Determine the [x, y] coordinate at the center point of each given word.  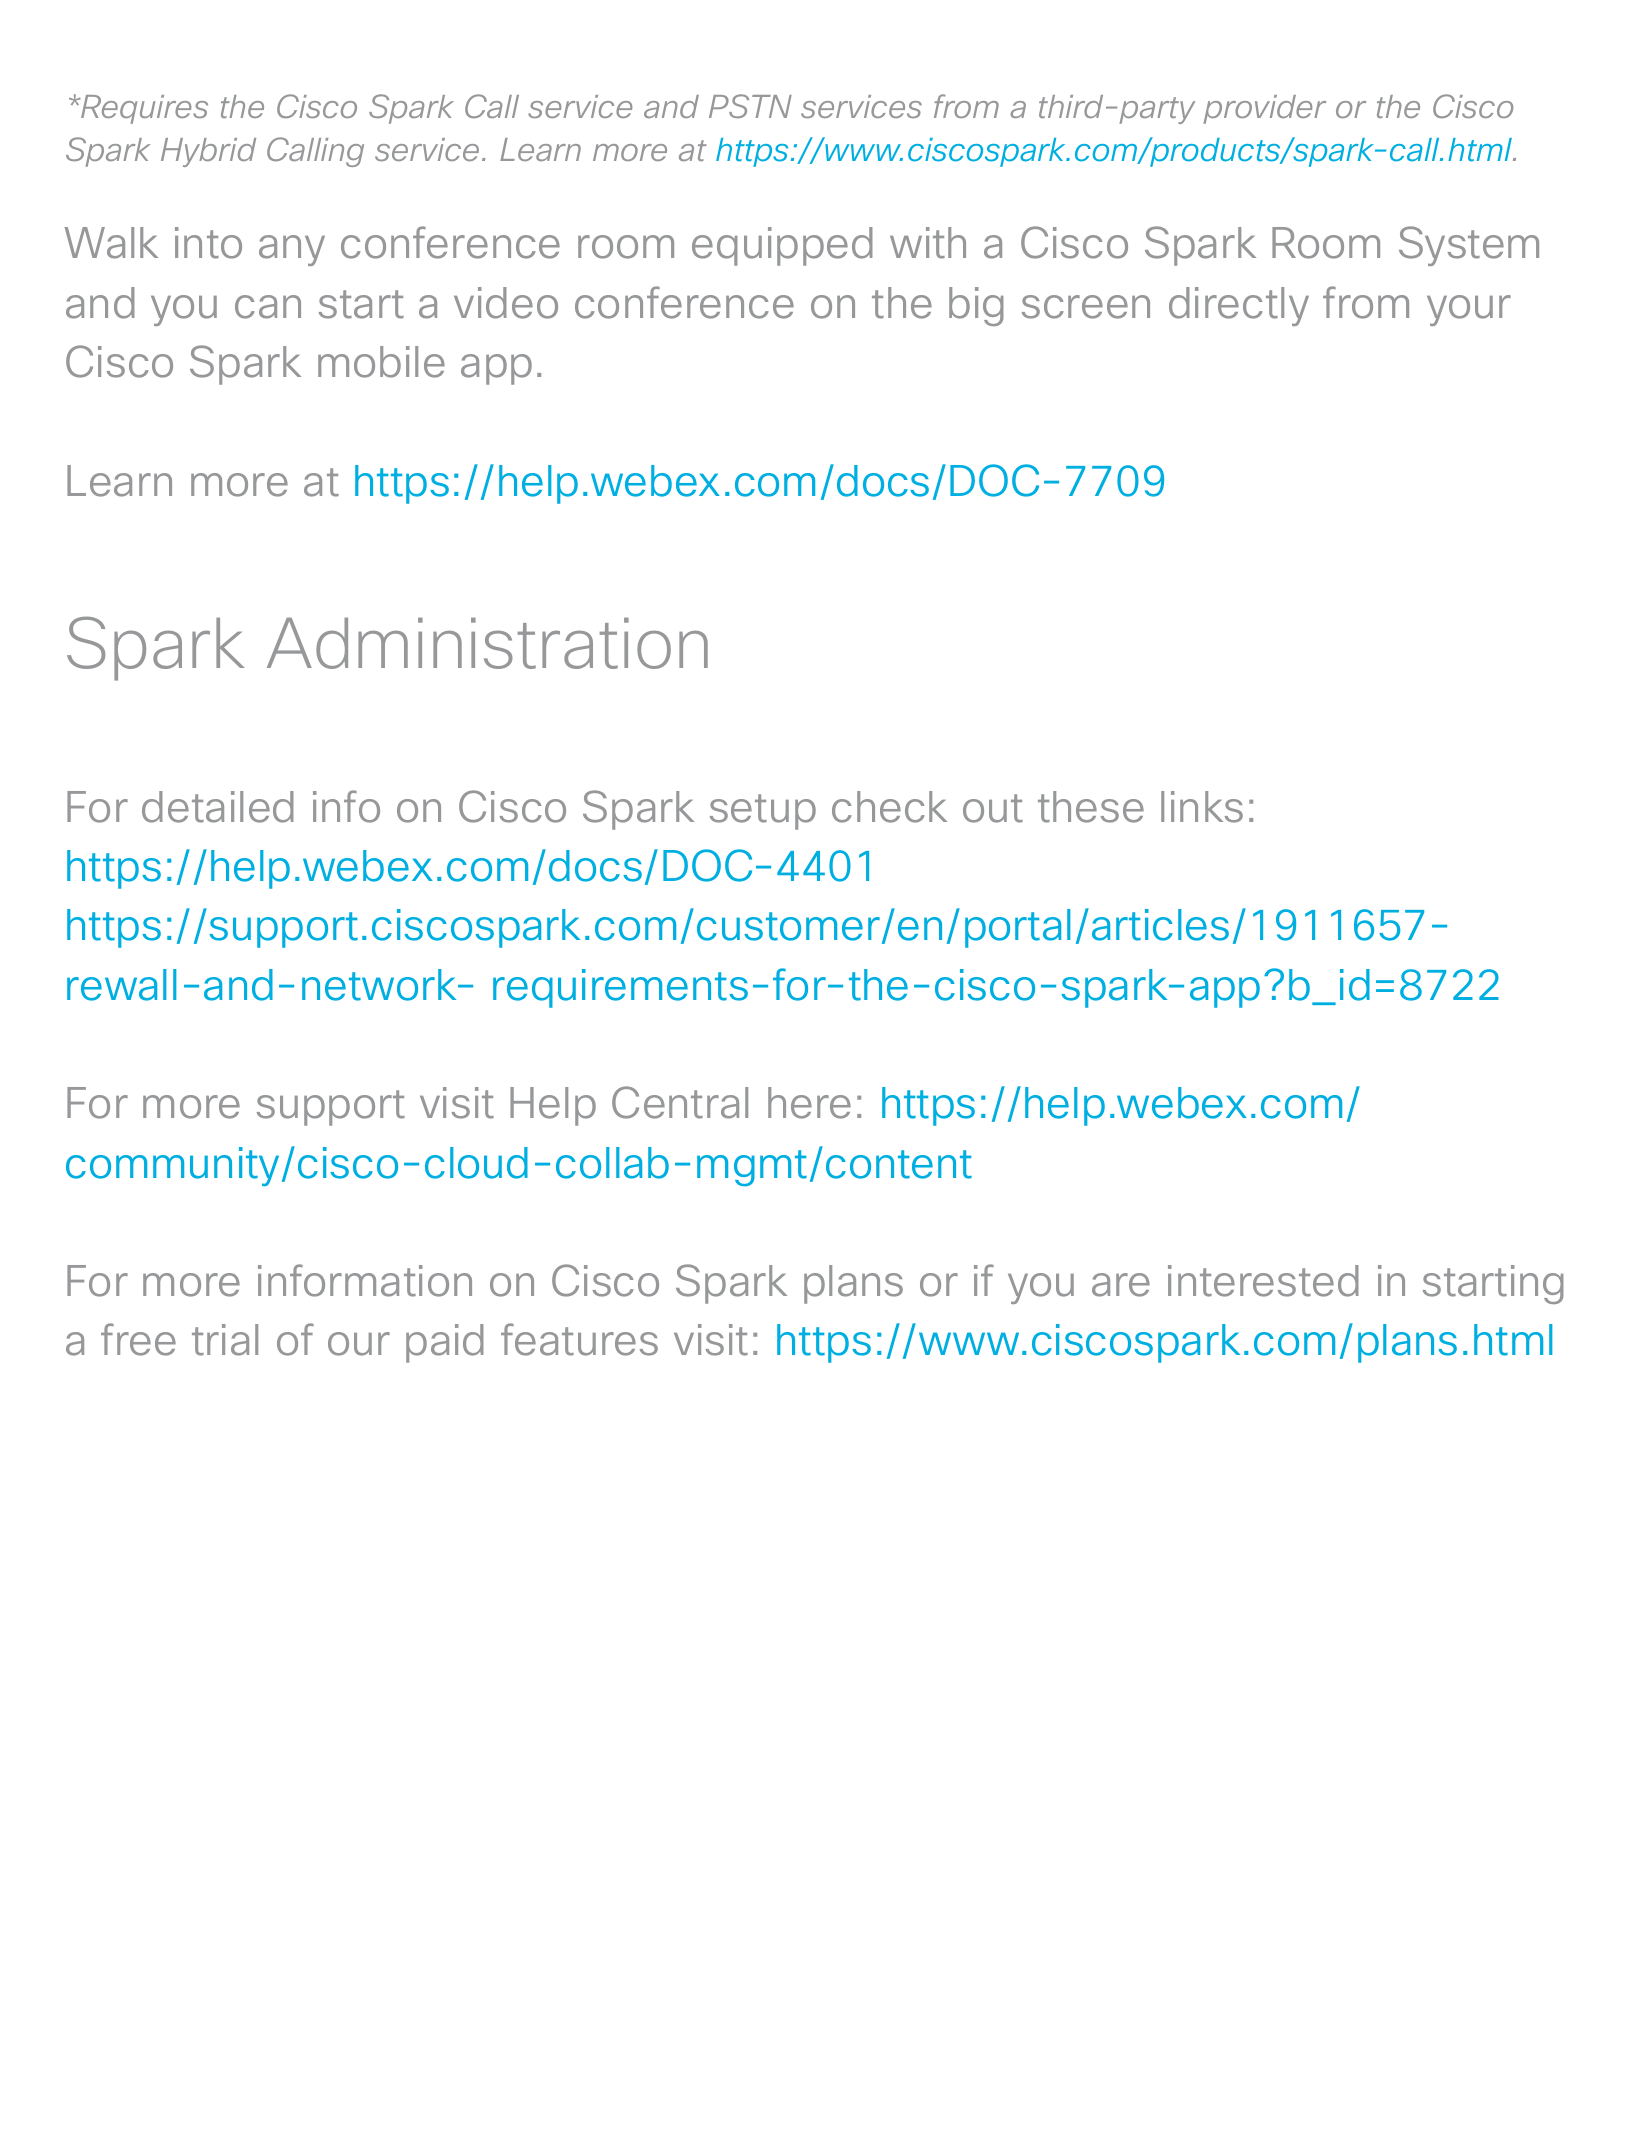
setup [763, 812]
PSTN [750, 106]
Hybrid [208, 152]
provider [1264, 109]
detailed [218, 807]
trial [225, 1340]
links [1202, 807]
